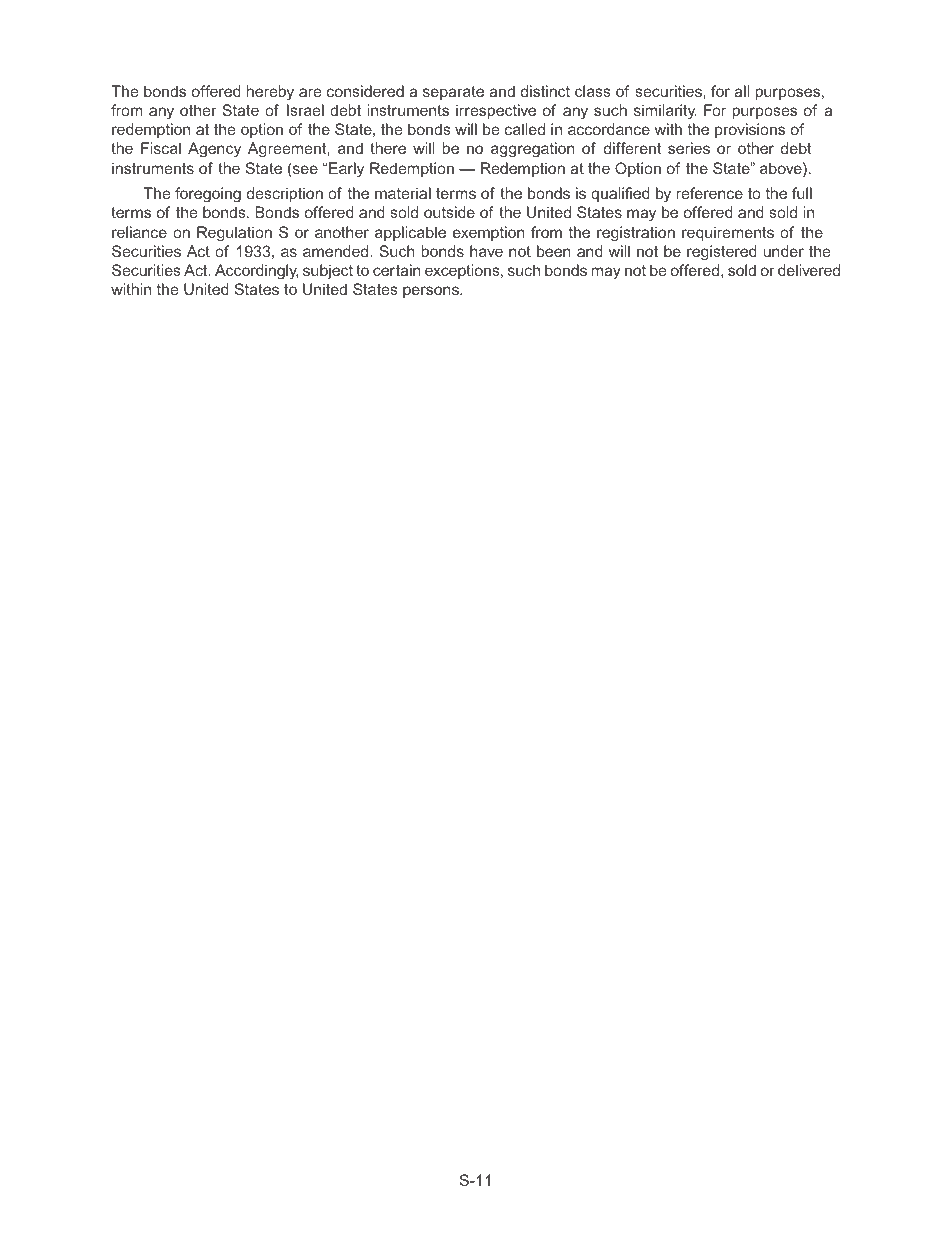 The image size is (952, 1241). Describe the element at coordinates (525, 129) in the screenshot. I see `called` at that location.
